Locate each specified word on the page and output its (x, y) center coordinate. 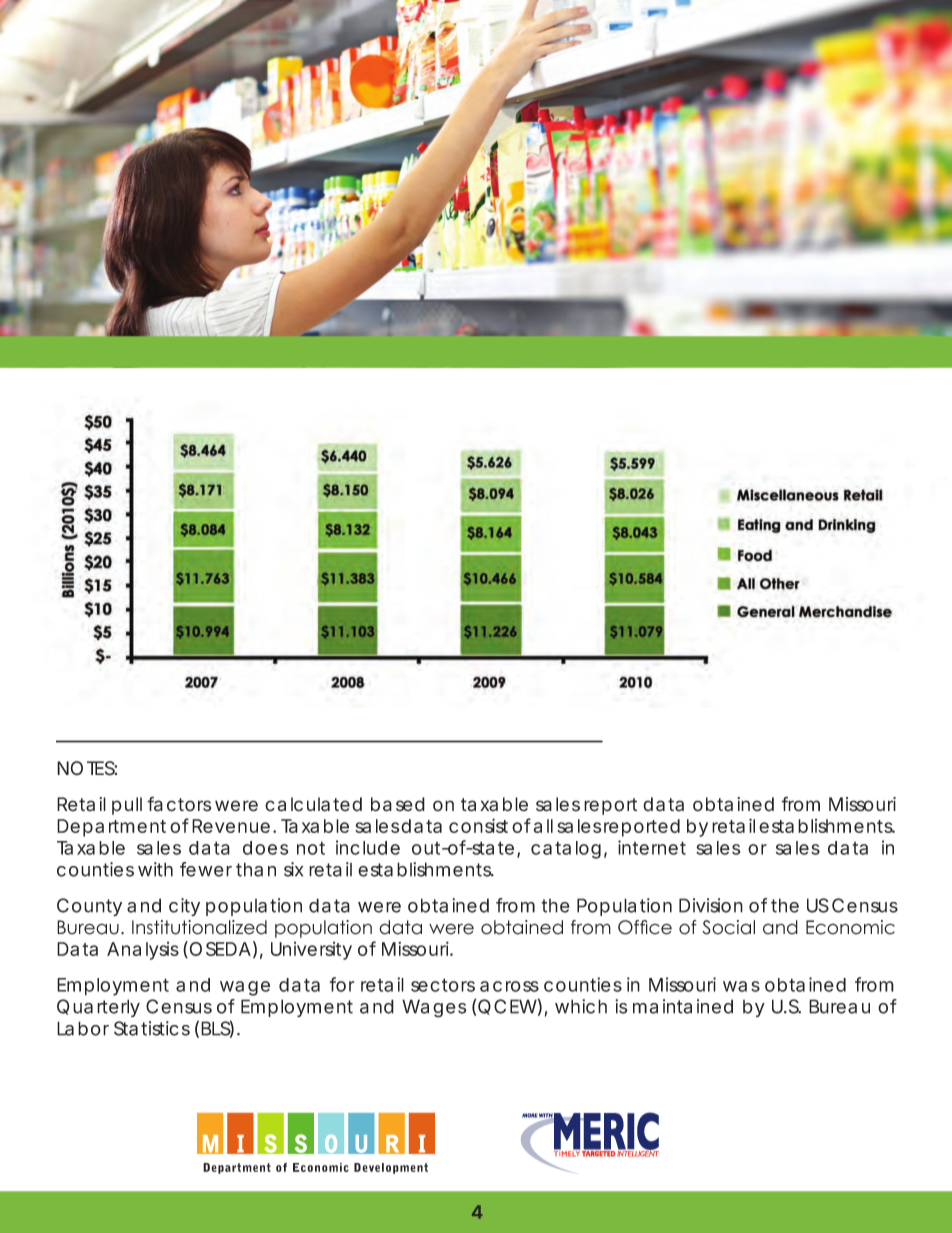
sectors (443, 985)
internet (652, 847)
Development (391, 1168)
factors (179, 804)
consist (478, 825)
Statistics (152, 1028)
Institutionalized (199, 927)
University (311, 951)
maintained (683, 1006)
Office (645, 927)
